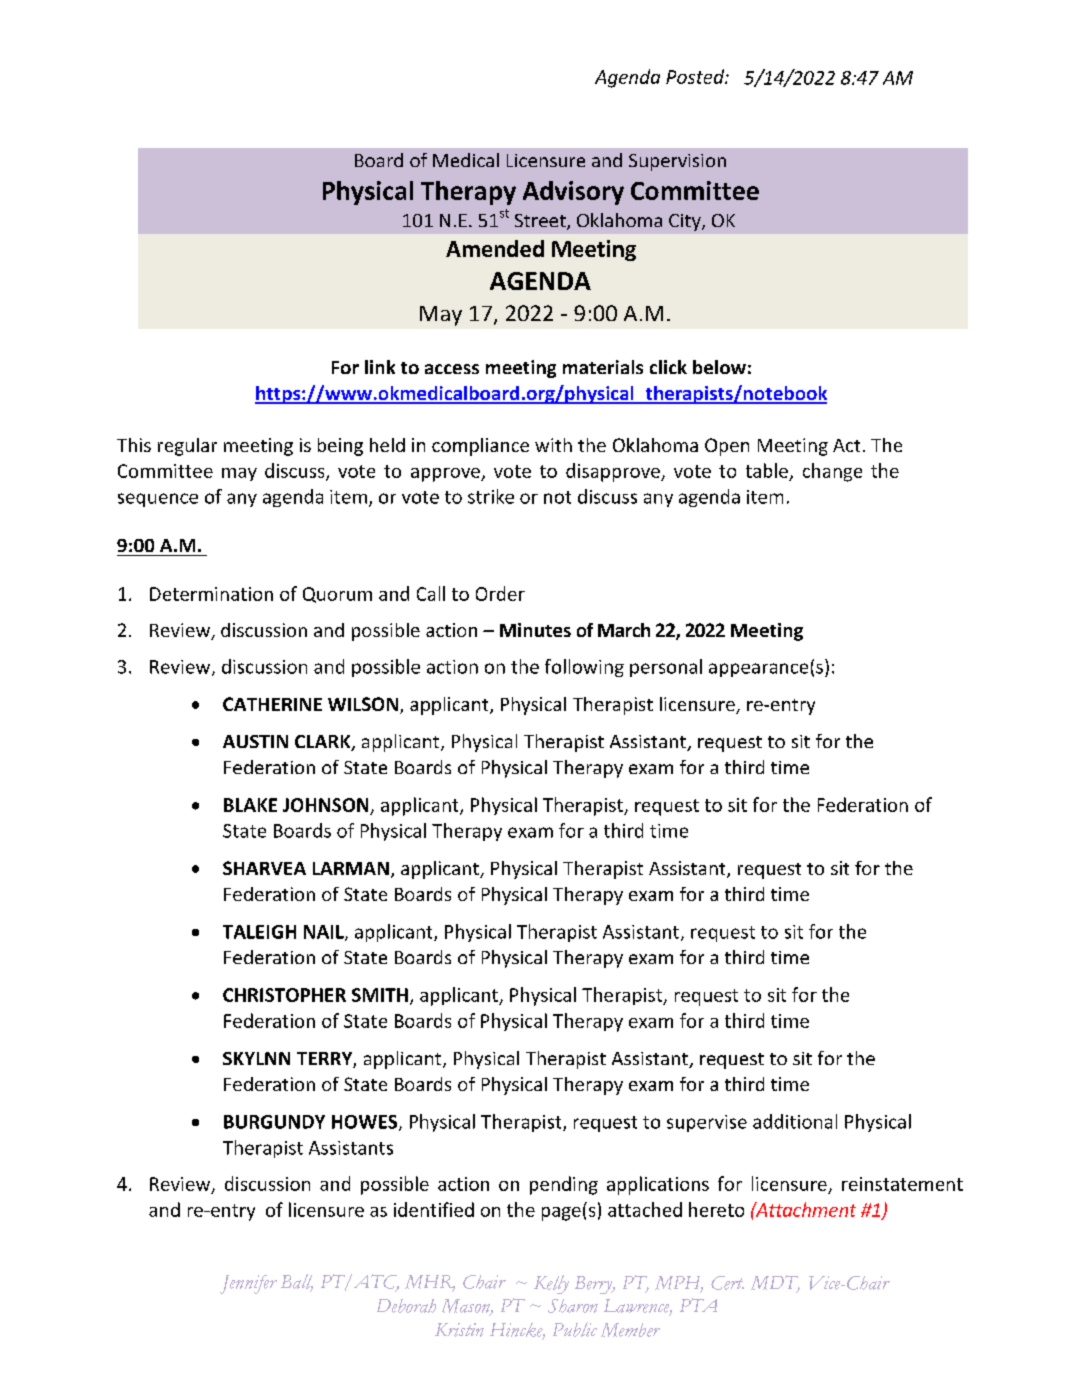 The image size is (1079, 1396). I want to click on City, so click(686, 222).
